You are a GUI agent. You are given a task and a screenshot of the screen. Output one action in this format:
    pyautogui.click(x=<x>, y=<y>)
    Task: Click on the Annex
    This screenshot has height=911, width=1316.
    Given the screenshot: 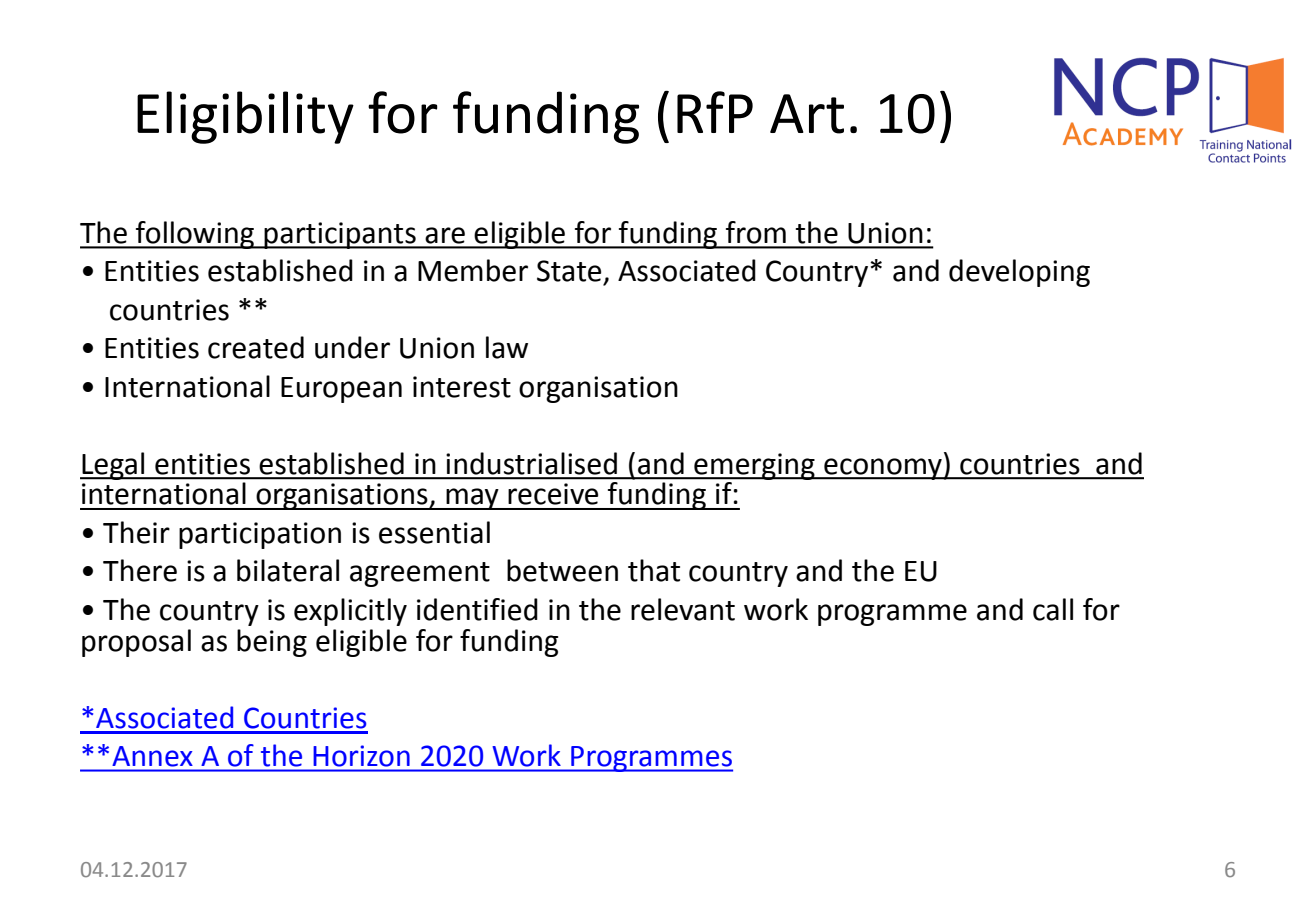 What is the action you would take?
    pyautogui.click(x=152, y=756)
